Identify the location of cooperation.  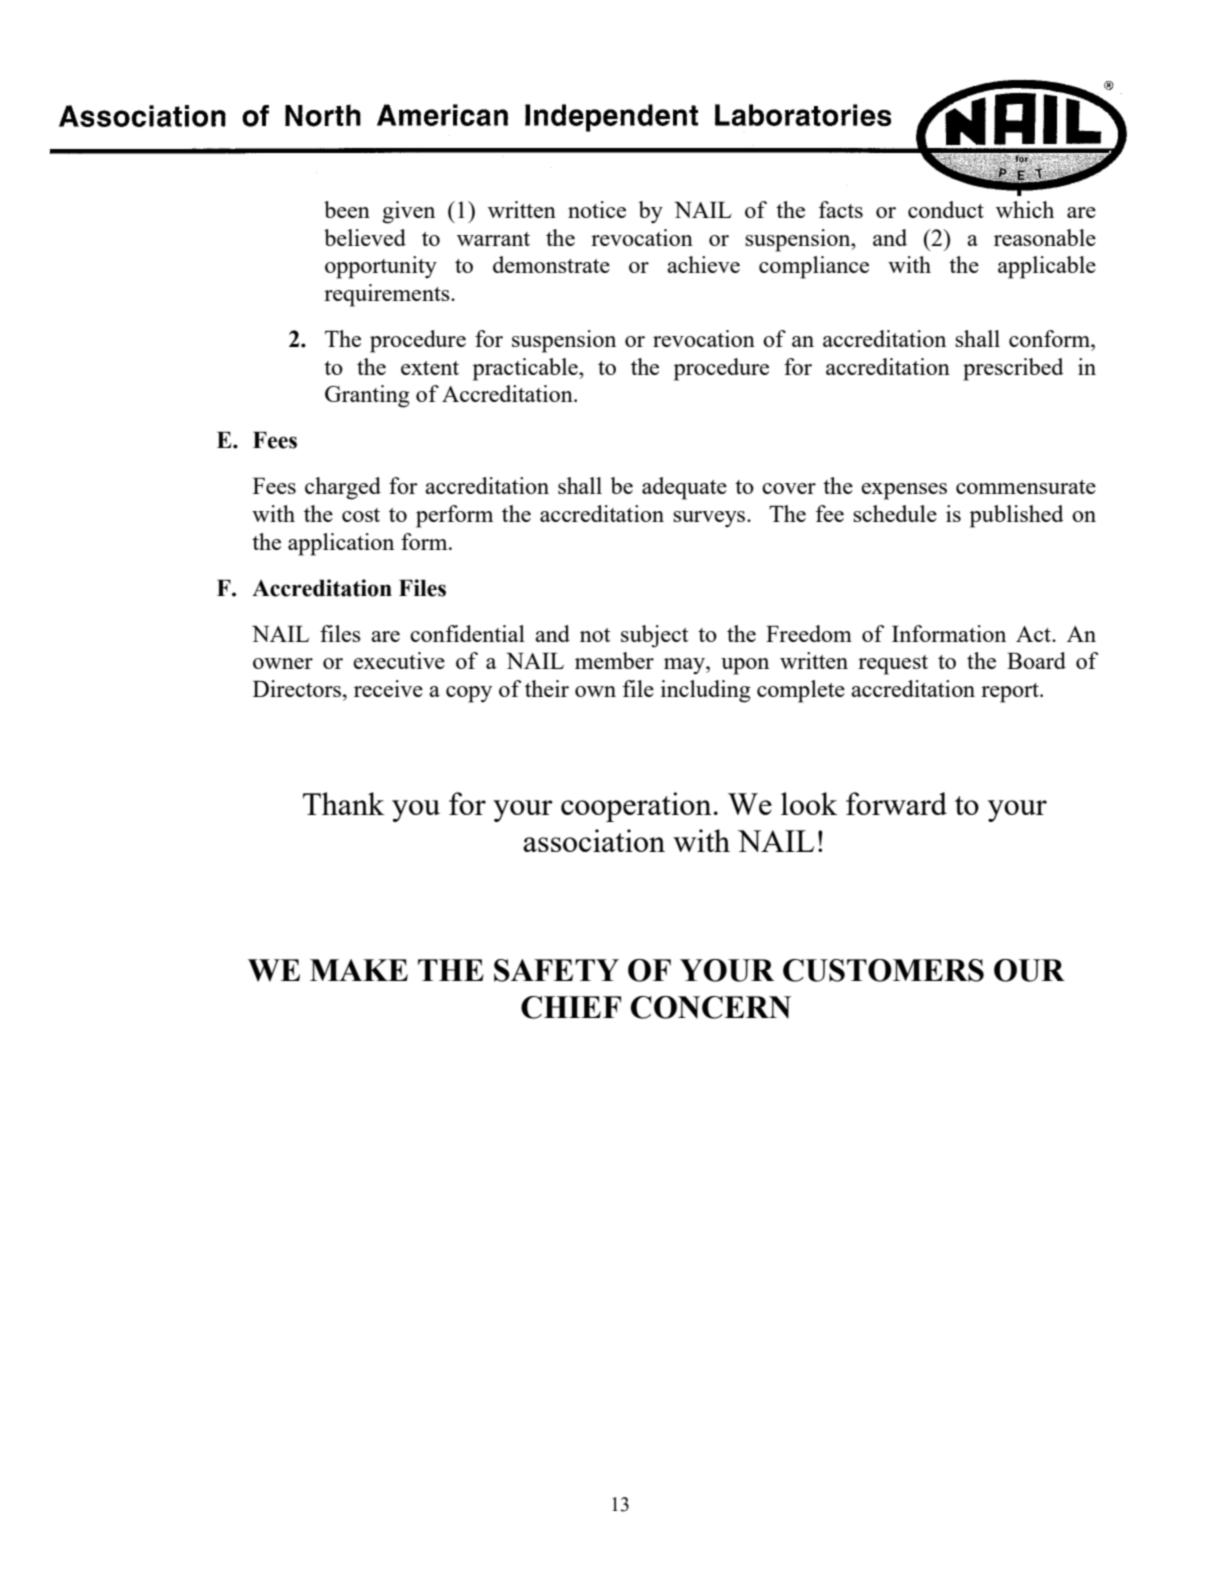
(636, 807).
